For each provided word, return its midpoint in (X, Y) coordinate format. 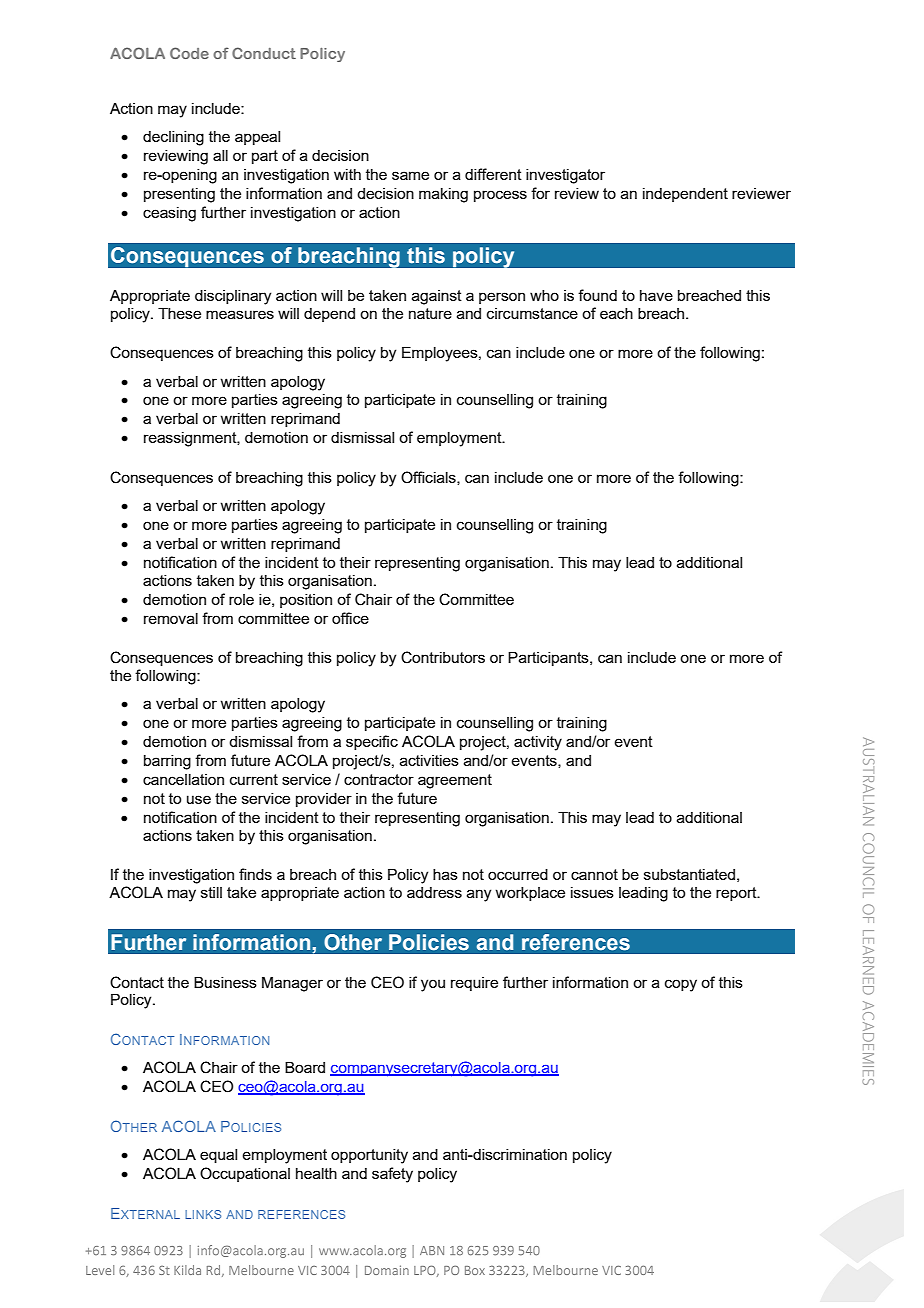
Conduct (264, 53)
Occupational (245, 1174)
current (254, 779)
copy (681, 985)
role (241, 599)
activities (429, 760)
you (433, 985)
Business (225, 982)
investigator (565, 176)
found (597, 295)
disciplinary (233, 297)
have (656, 295)
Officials (429, 478)
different (493, 174)
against (437, 297)
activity (538, 743)
